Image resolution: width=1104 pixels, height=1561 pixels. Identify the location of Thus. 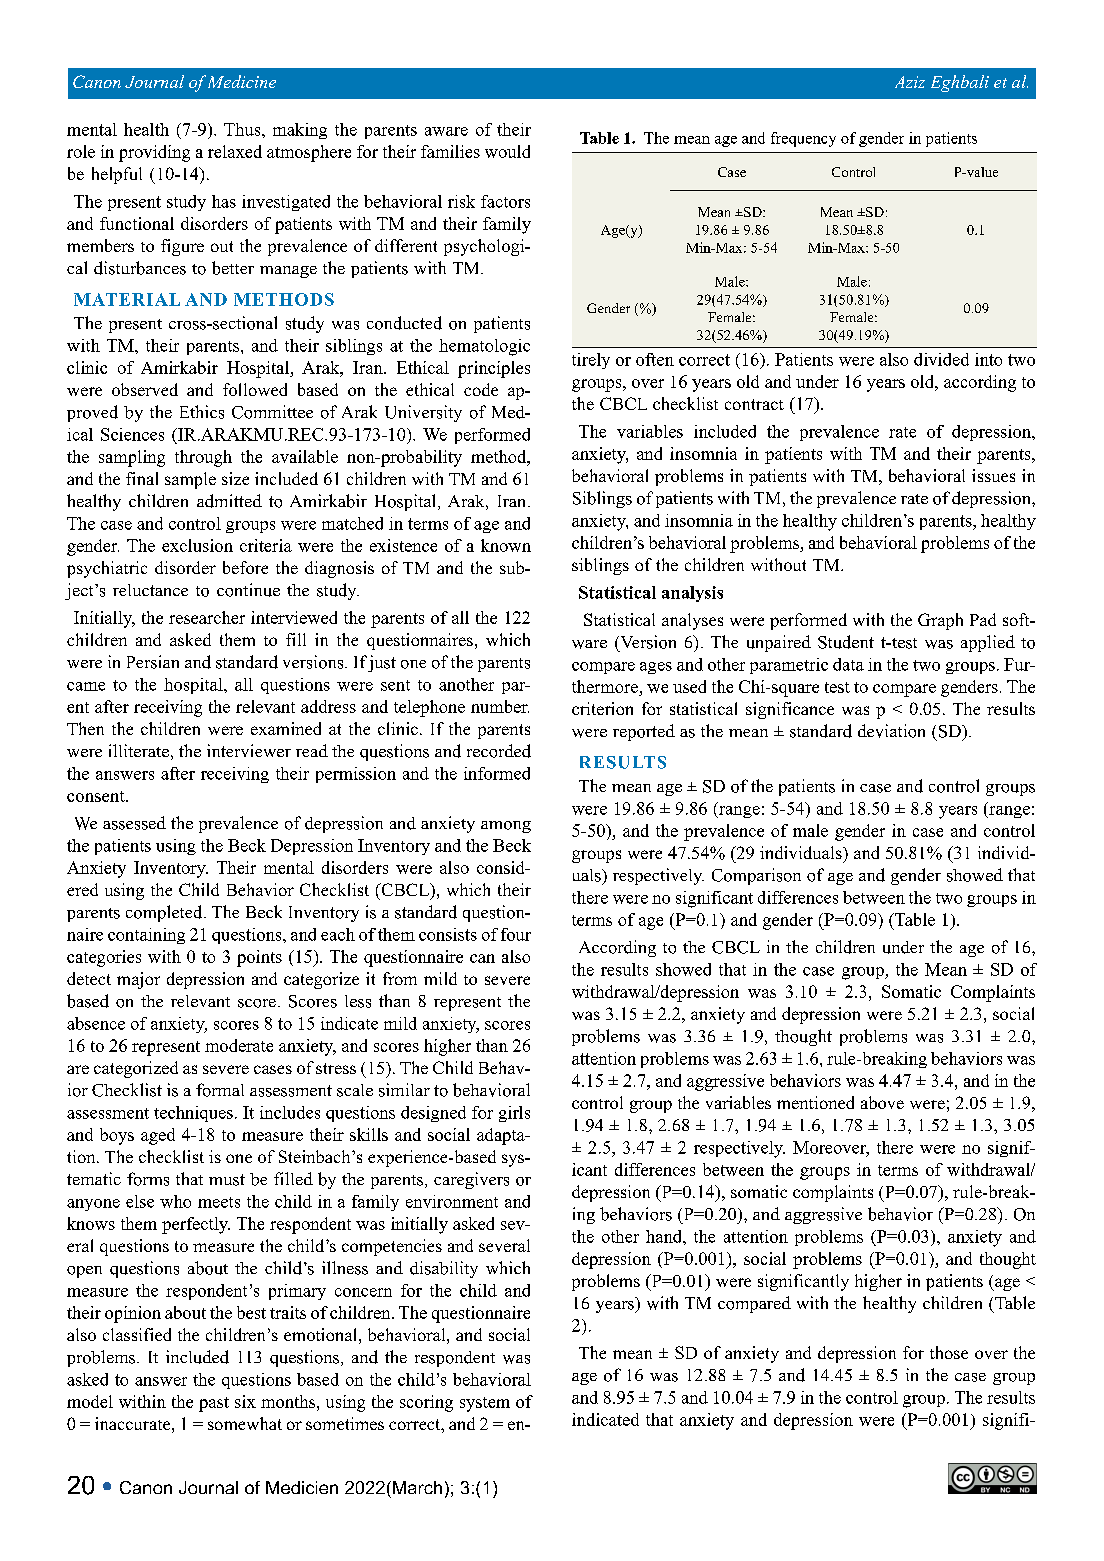
(243, 129).
